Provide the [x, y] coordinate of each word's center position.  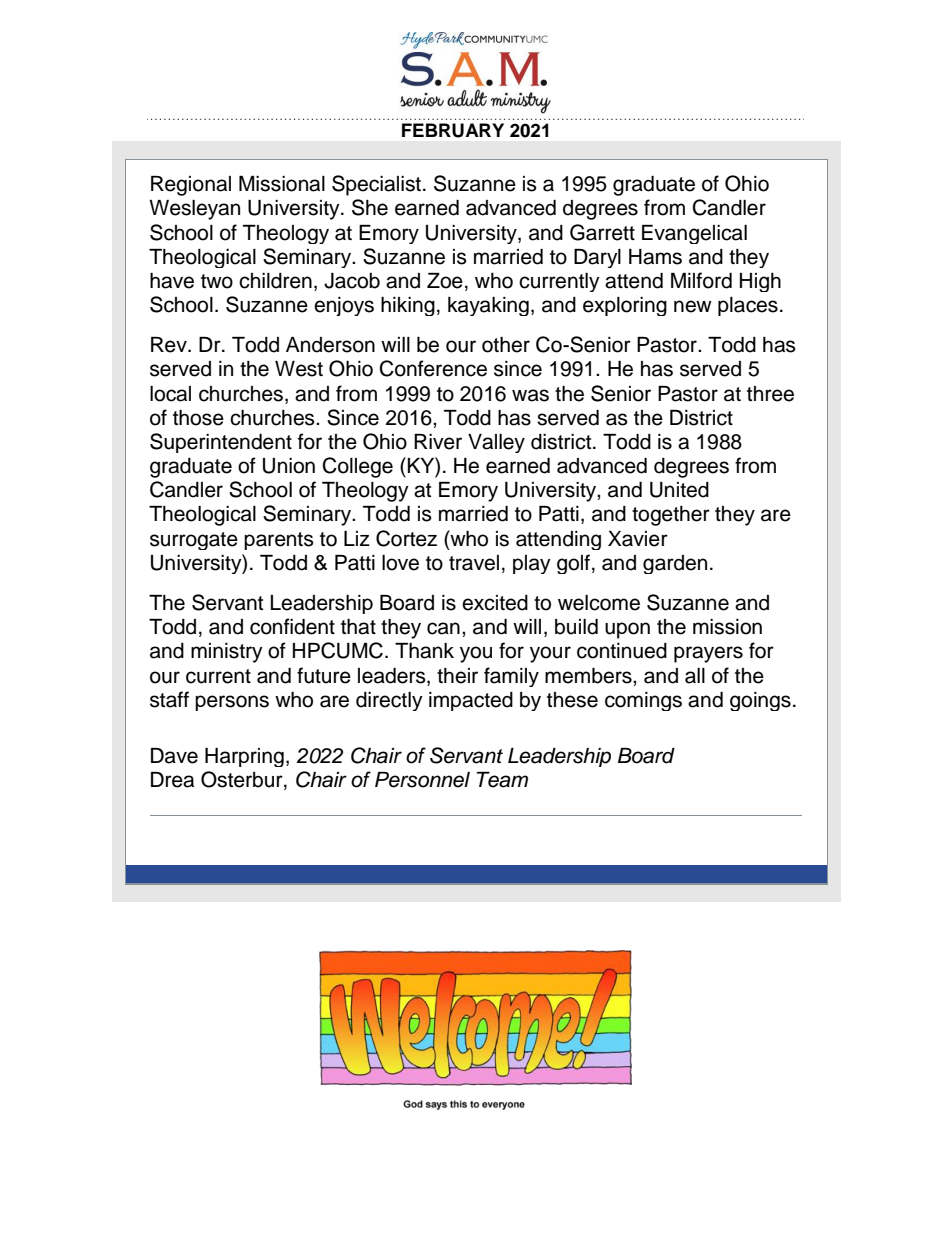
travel [474, 563]
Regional [191, 186]
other [506, 345]
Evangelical [694, 234]
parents [279, 541]
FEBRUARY [453, 130]
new [693, 306]
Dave [174, 756]
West [299, 369]
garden [675, 564]
